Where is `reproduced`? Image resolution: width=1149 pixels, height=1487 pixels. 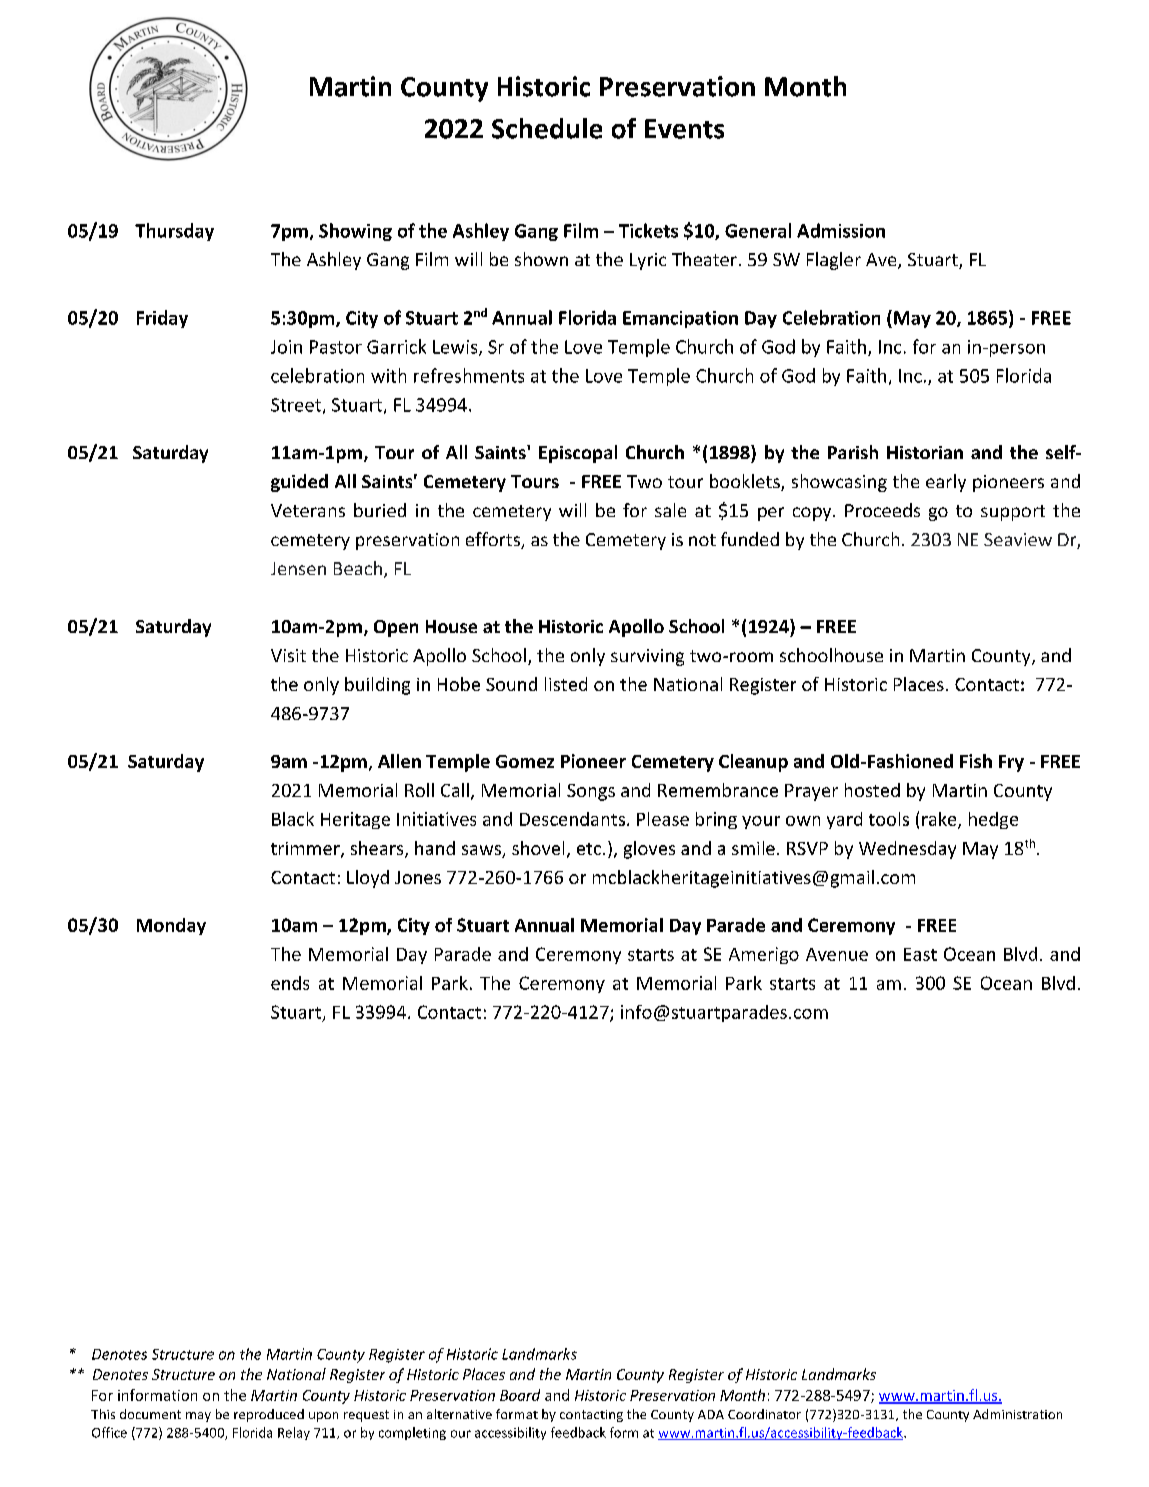
reproduced is located at coordinates (269, 1415).
